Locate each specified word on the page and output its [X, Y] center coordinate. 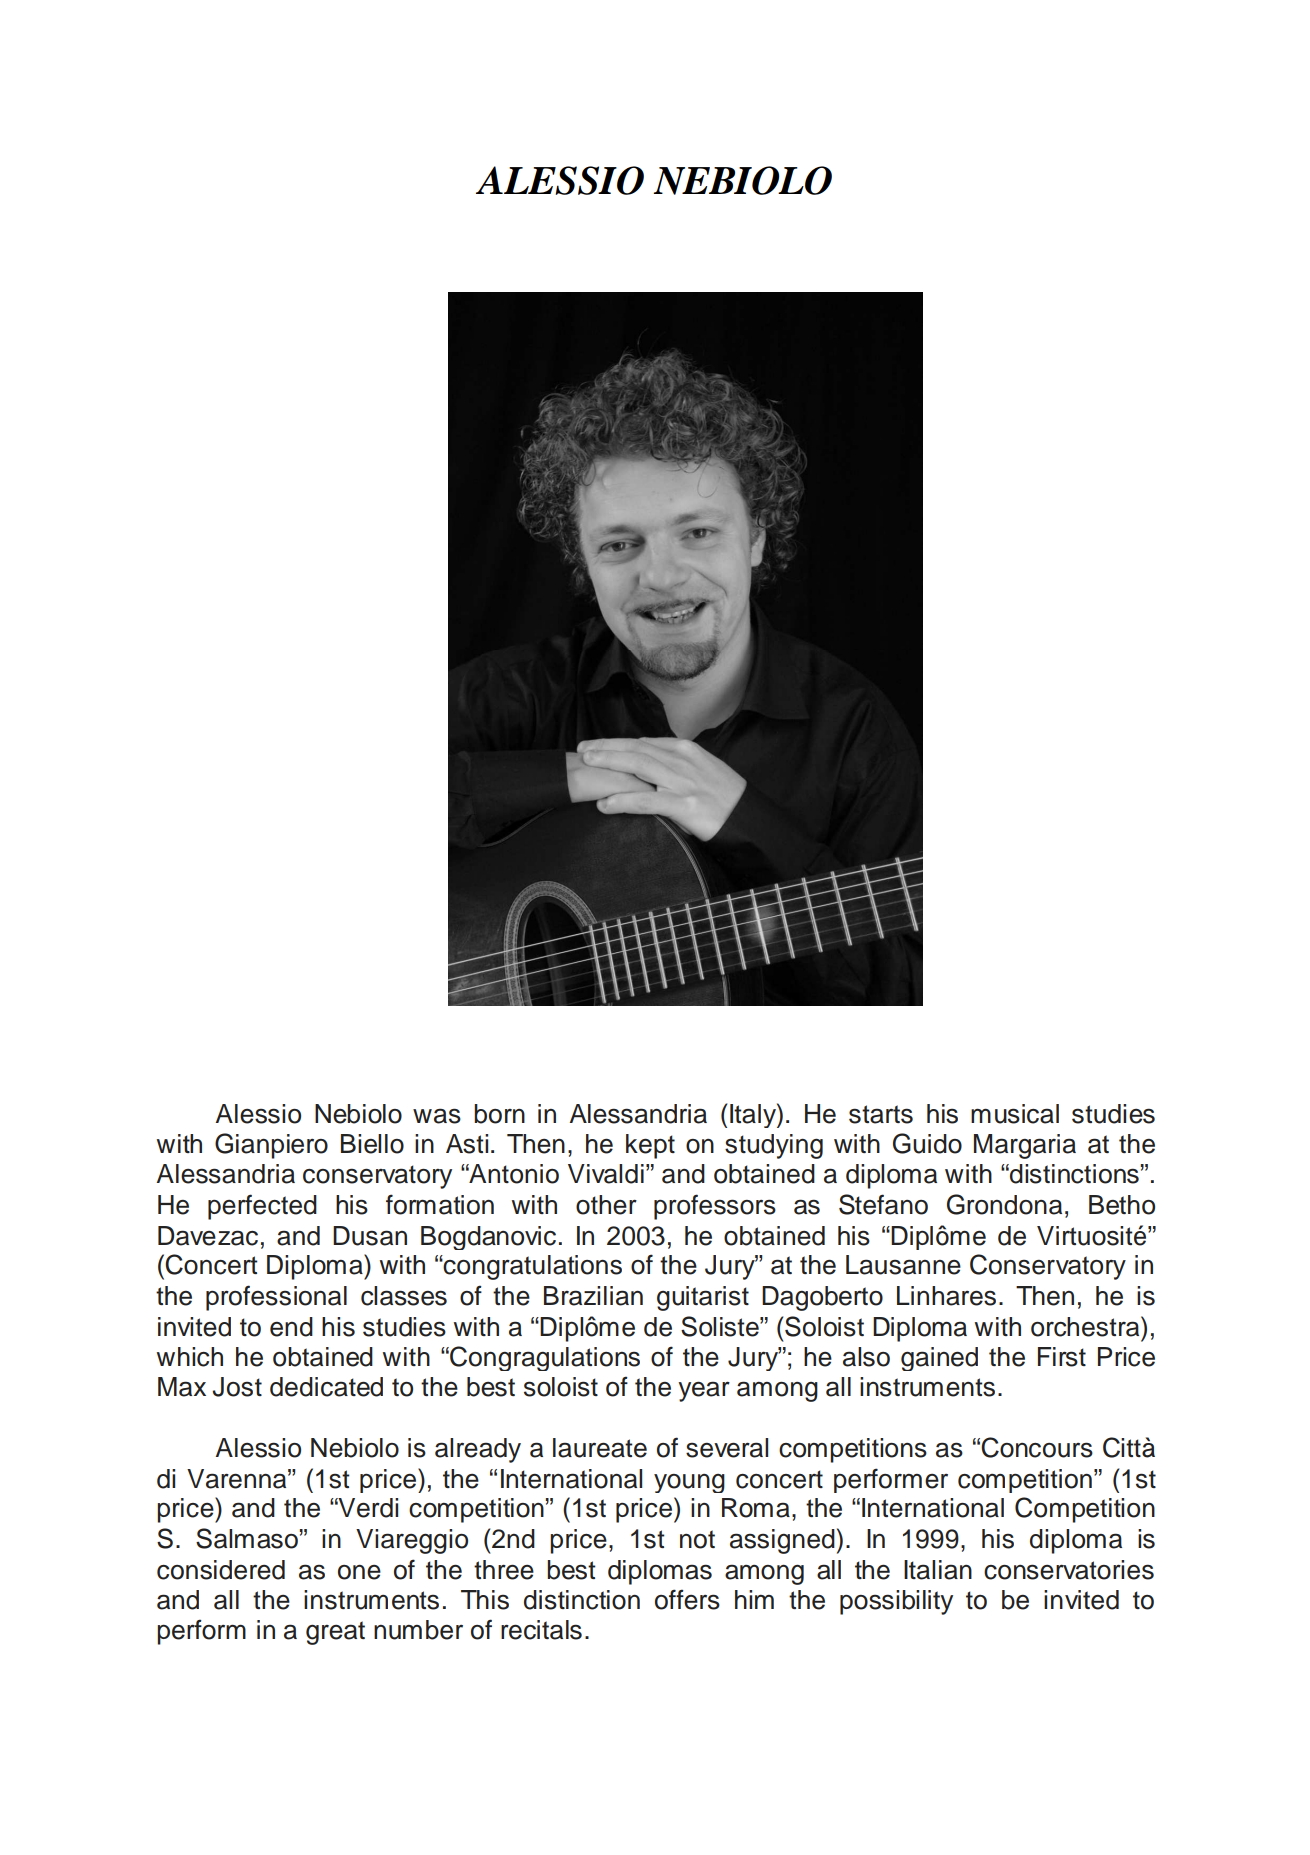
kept [650, 1146]
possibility [896, 1602]
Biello [372, 1144]
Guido [927, 1143]
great [335, 1633]
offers [687, 1599]
